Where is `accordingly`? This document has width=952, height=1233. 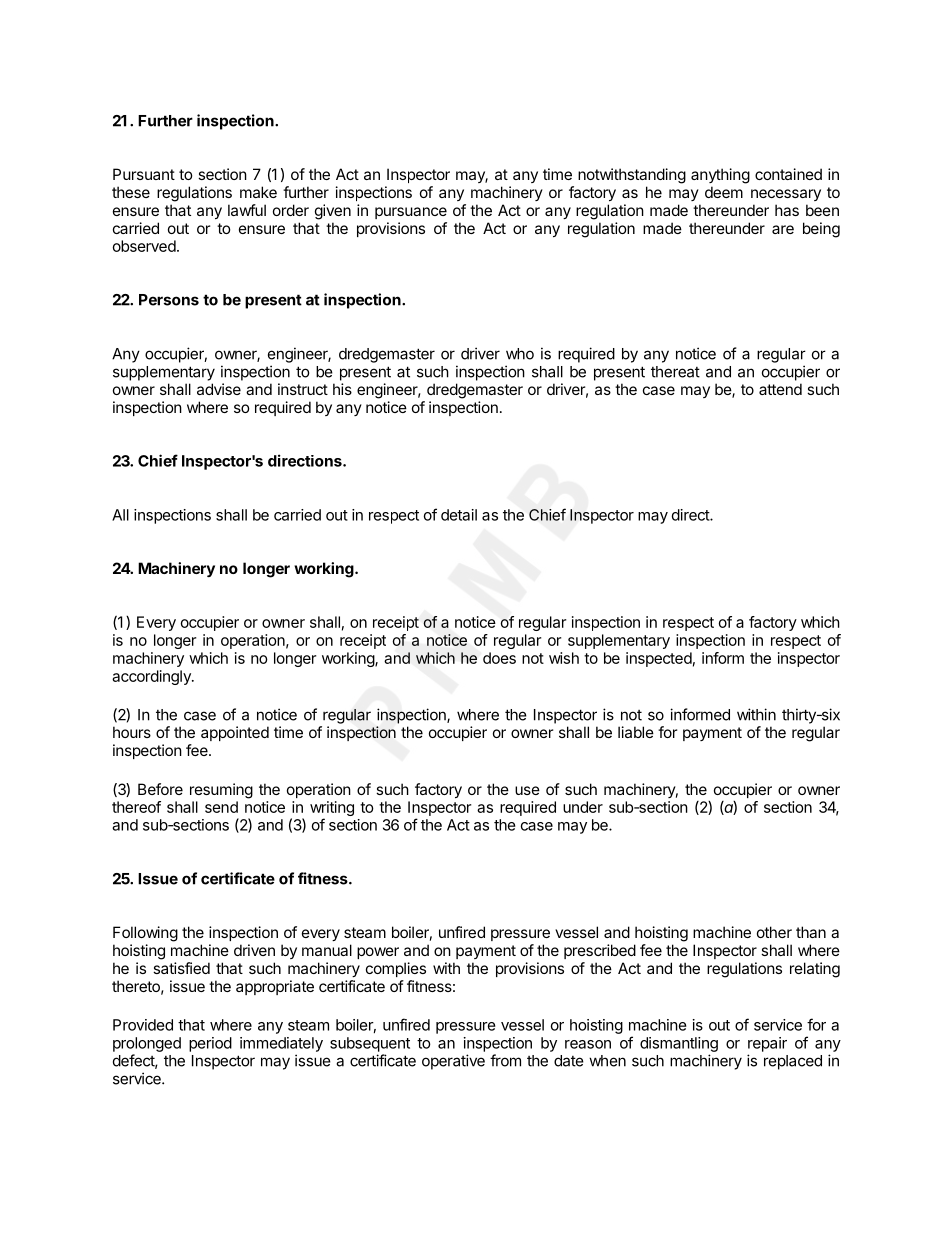 accordingly is located at coordinates (152, 677).
